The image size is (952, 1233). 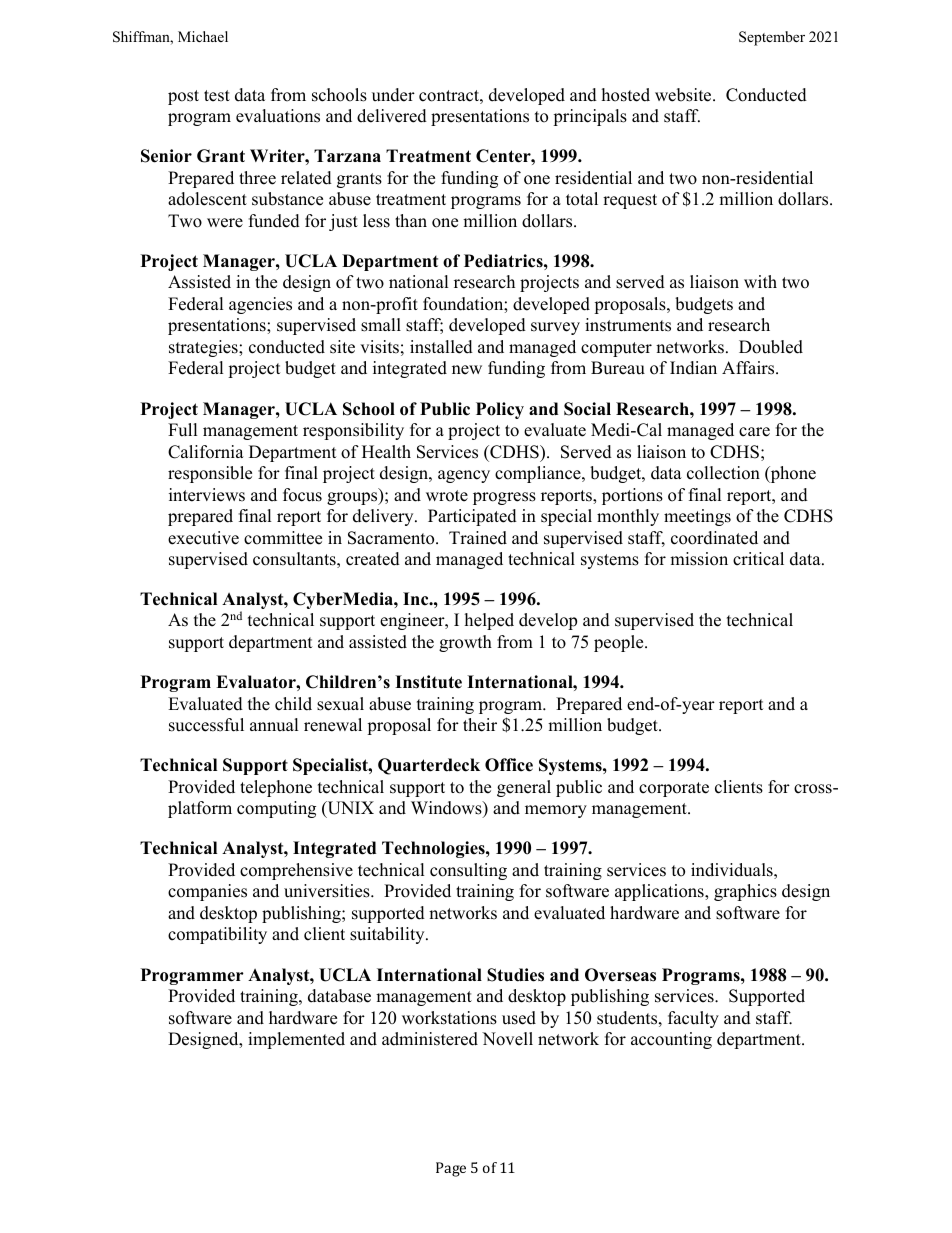 I want to click on applications, so click(x=660, y=892).
